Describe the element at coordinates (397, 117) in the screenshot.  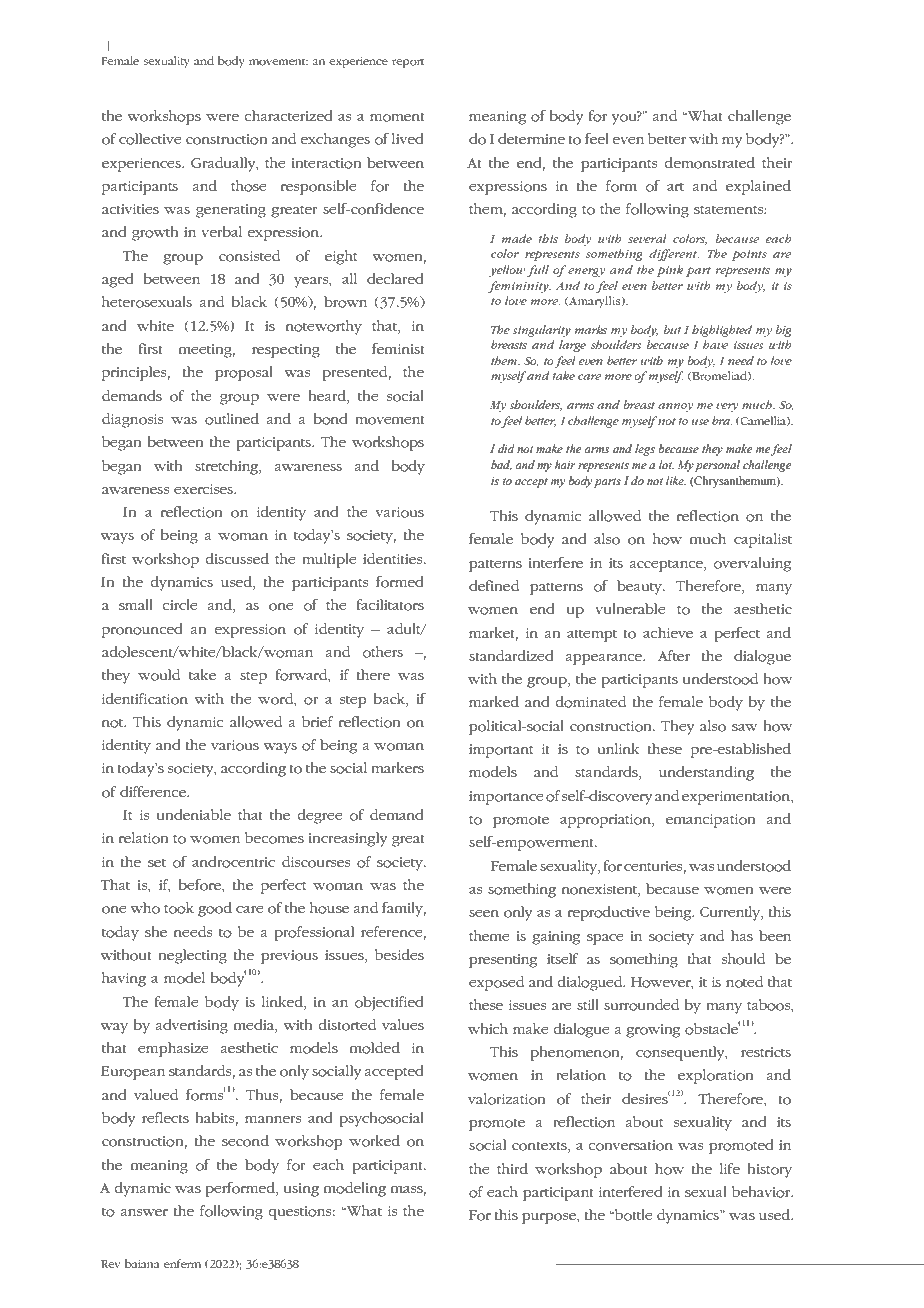
I see `moment` at that location.
